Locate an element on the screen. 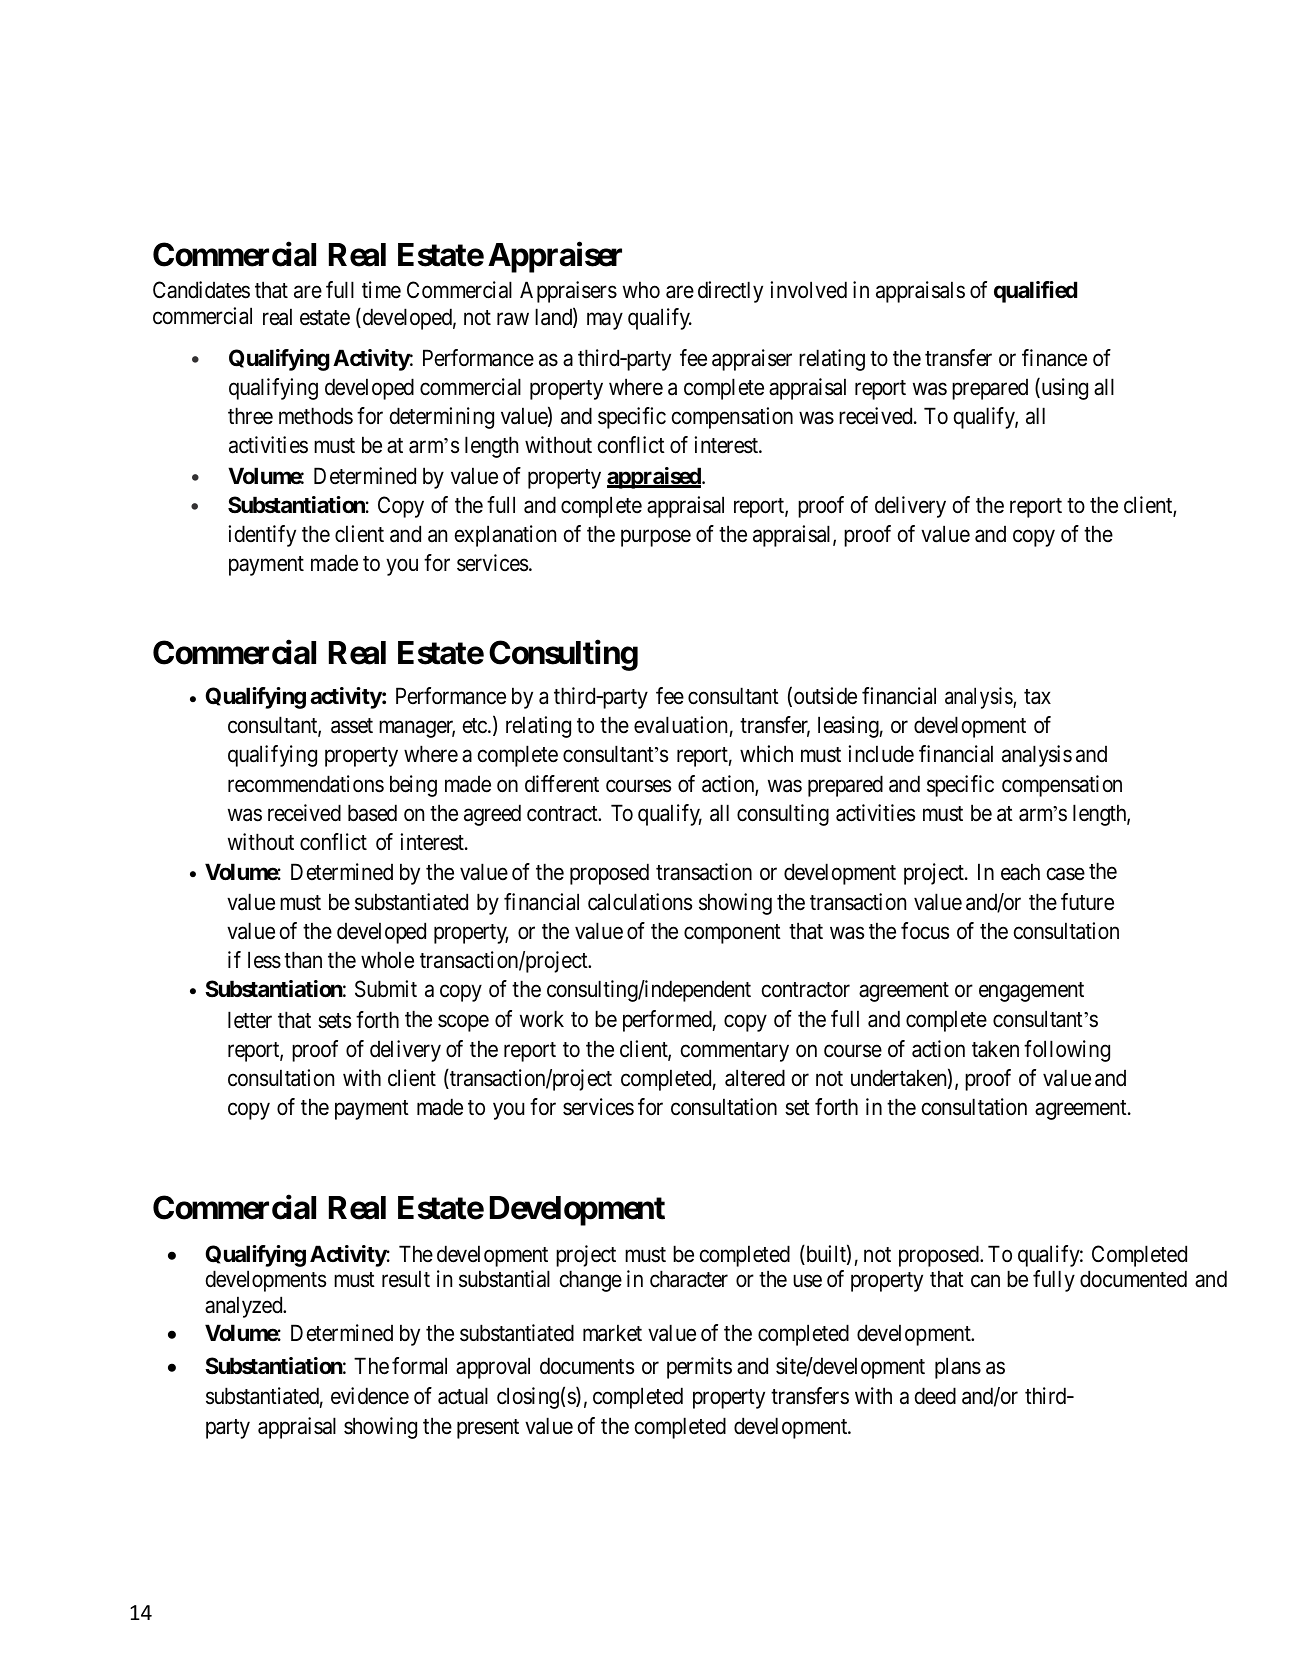  evaluation is located at coordinates (680, 725).
